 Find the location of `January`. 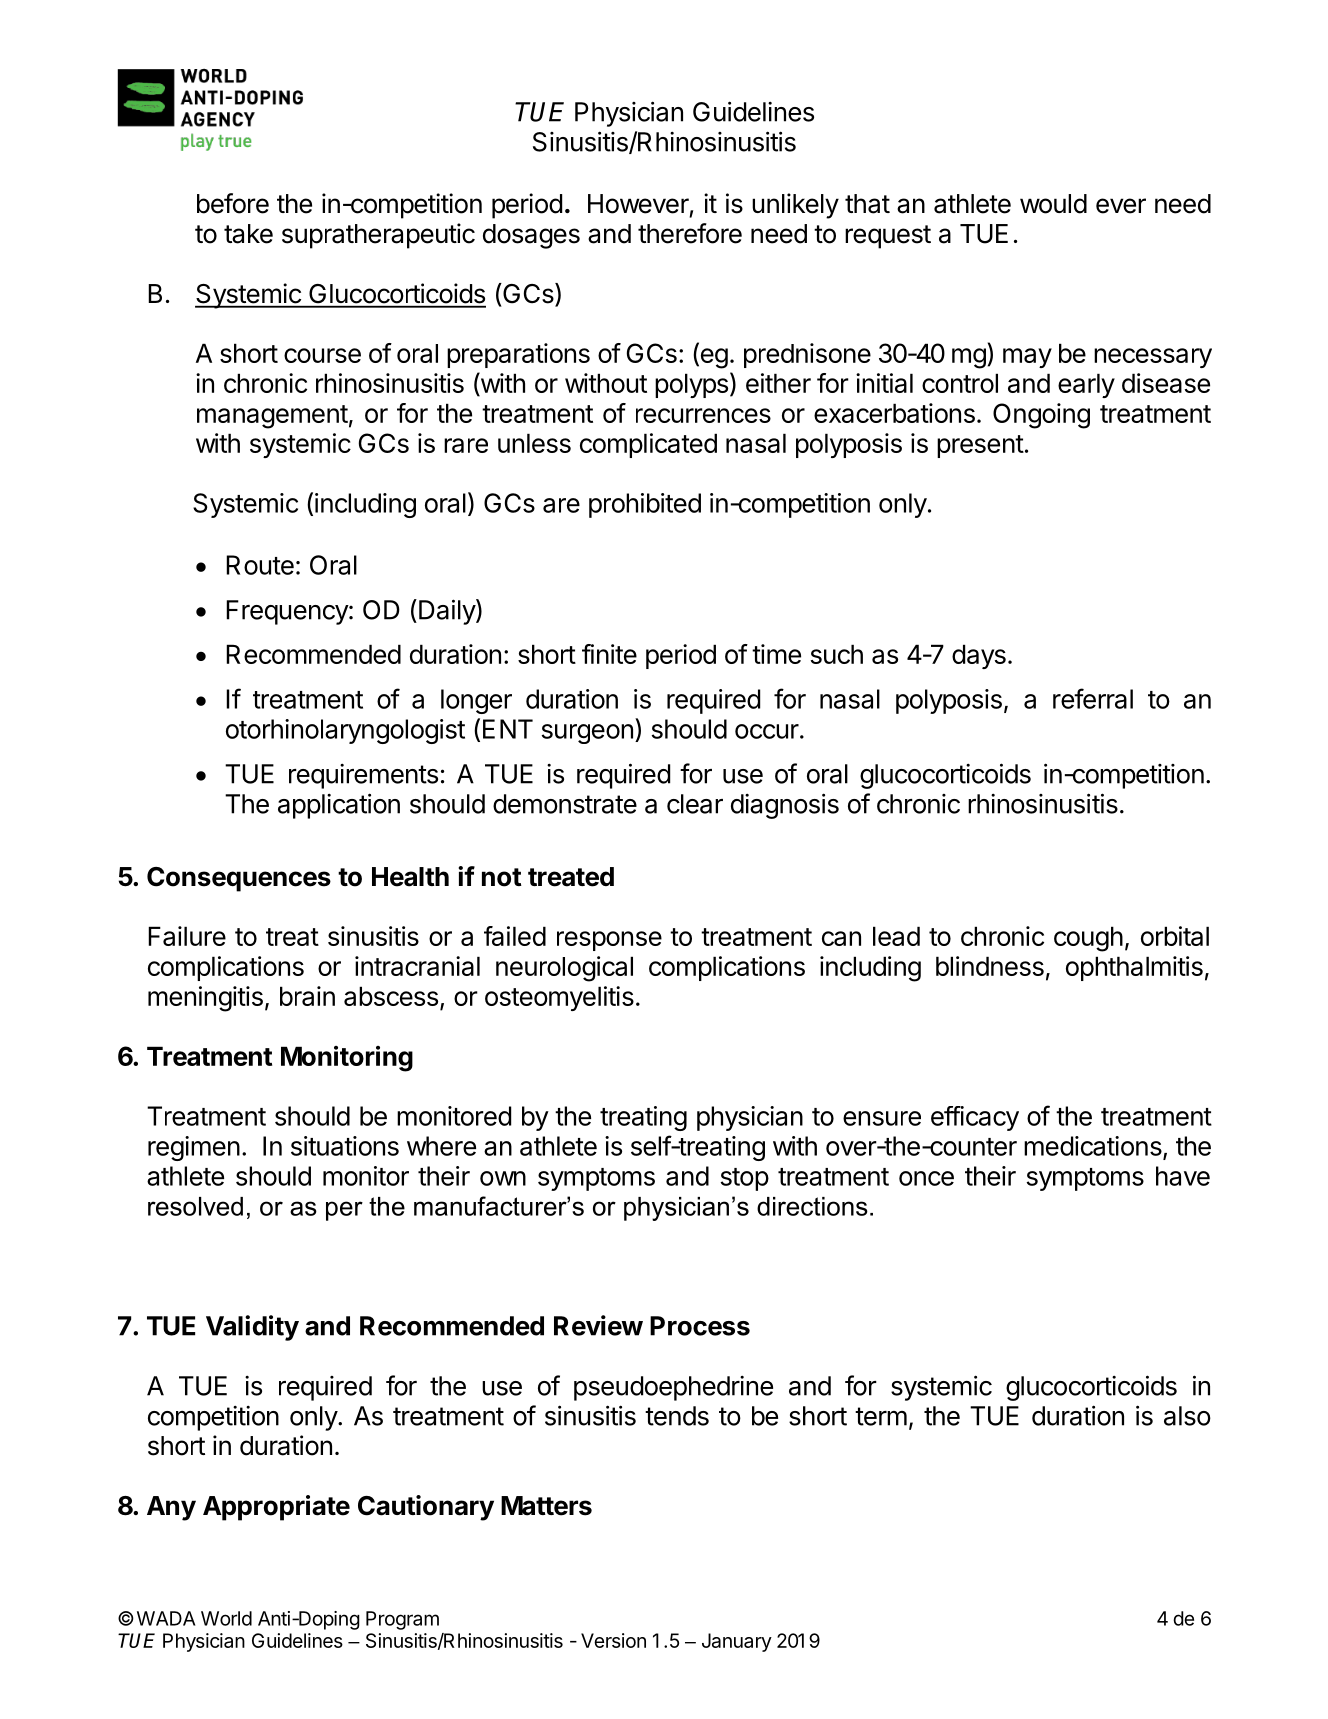

January is located at coordinates (737, 1642).
